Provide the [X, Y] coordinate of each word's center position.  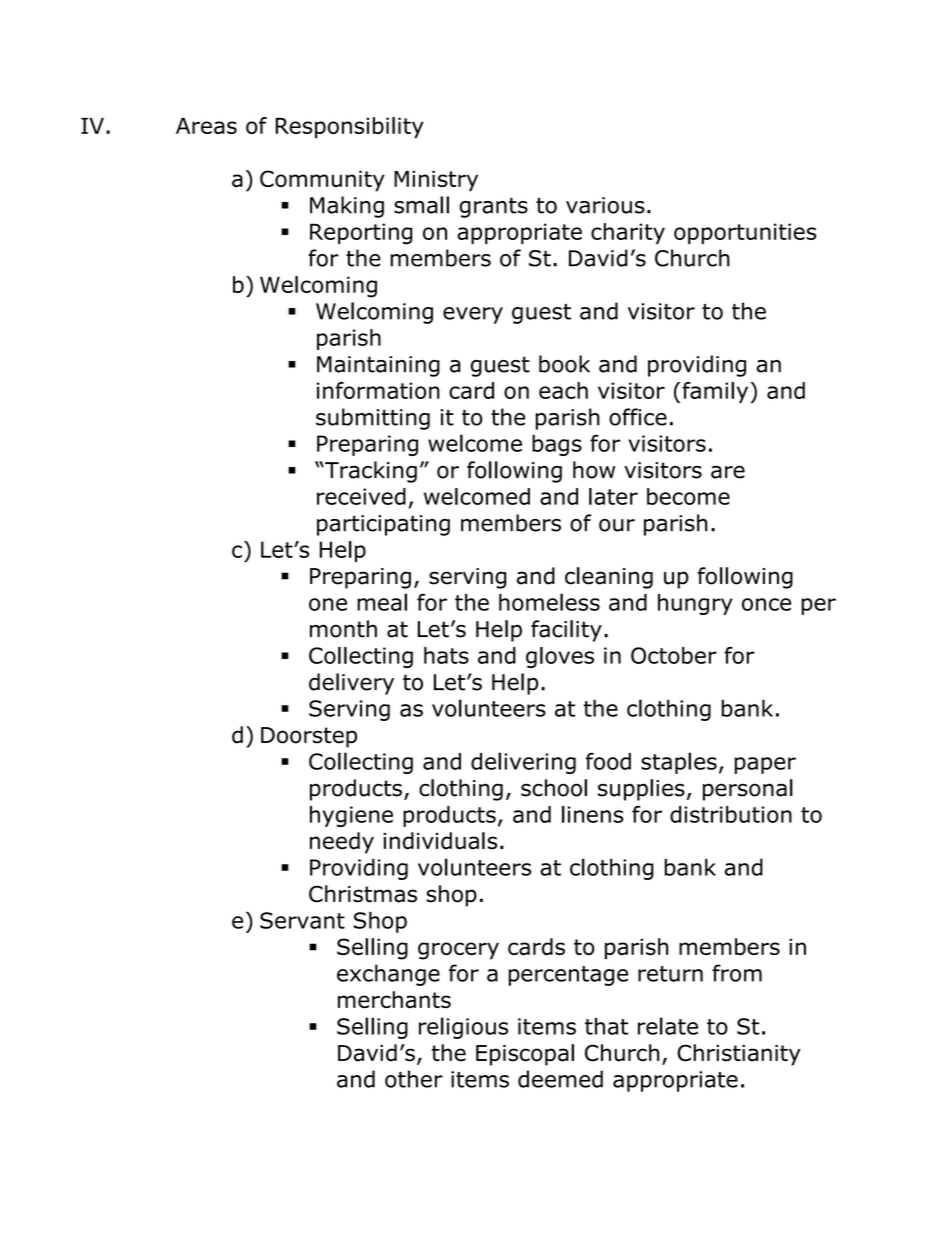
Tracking [370, 472]
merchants [394, 1000]
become [688, 496]
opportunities [745, 233]
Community [322, 181]
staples [679, 763]
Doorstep [309, 737]
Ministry [436, 181]
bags [557, 445]
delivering [523, 763]
